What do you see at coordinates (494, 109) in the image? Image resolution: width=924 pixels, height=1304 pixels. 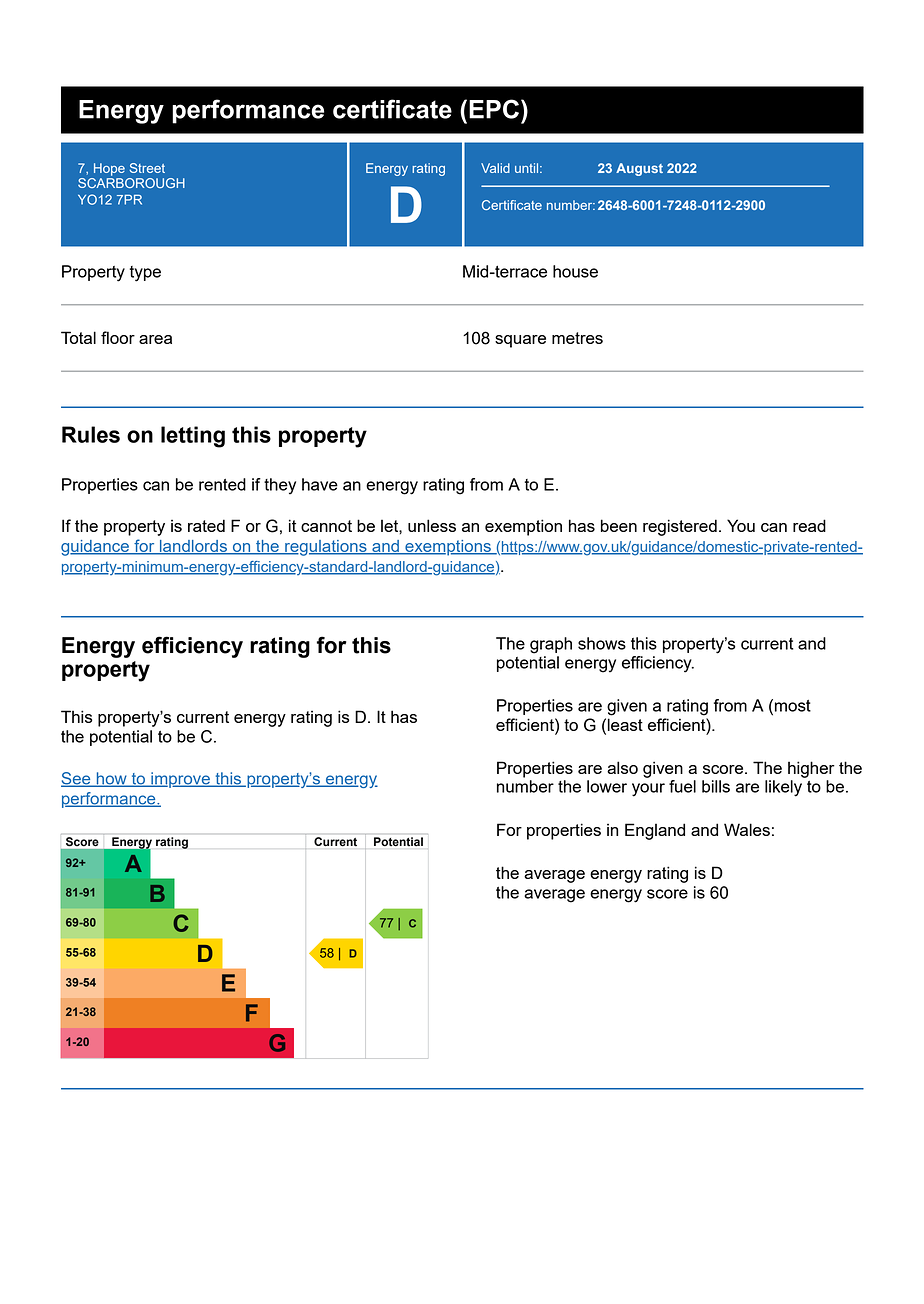 I see `EPC` at bounding box center [494, 109].
